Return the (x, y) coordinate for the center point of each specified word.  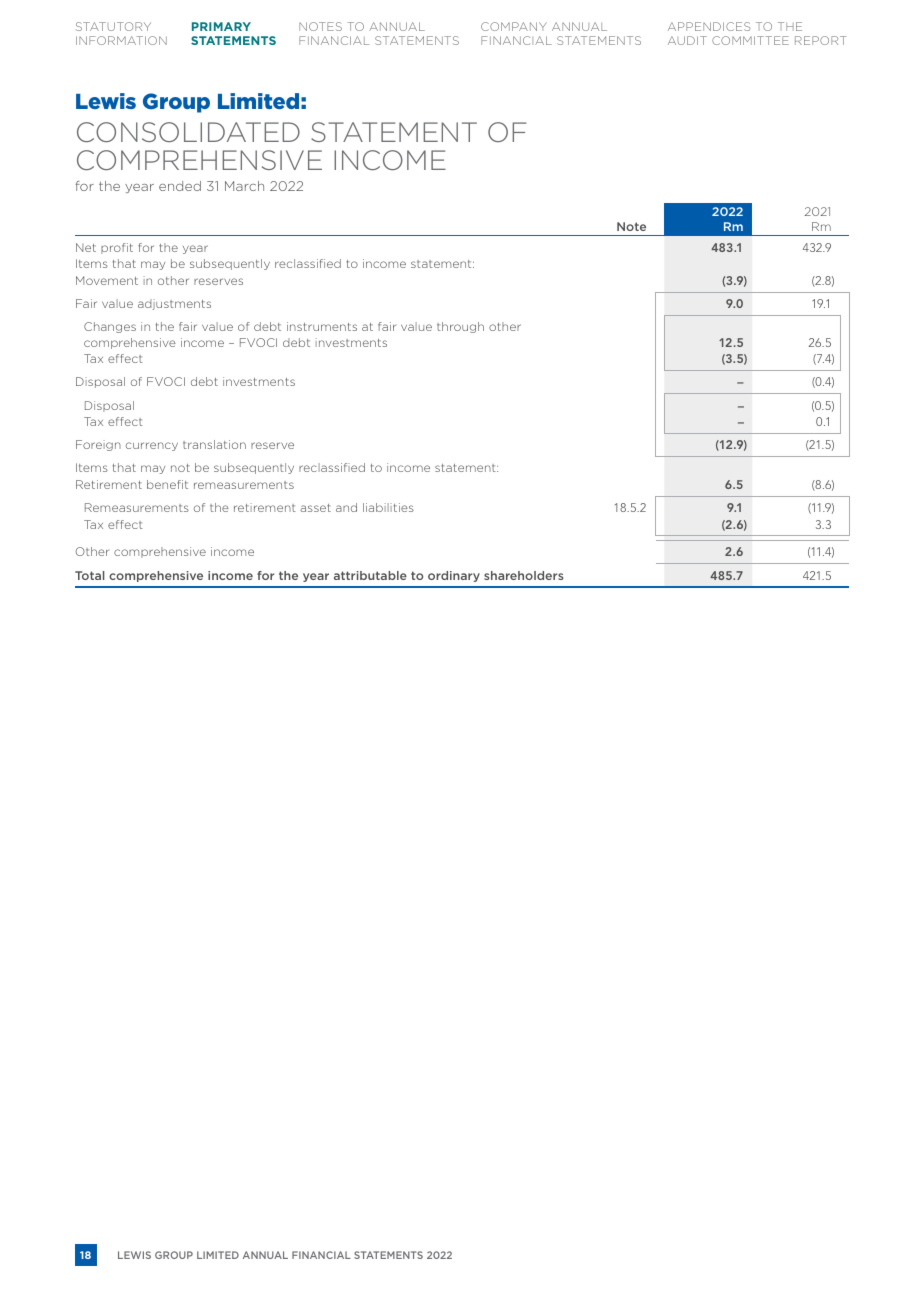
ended (180, 186)
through (460, 327)
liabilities (388, 507)
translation (214, 444)
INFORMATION (121, 40)
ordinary (454, 576)
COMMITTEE (750, 40)
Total (90, 575)
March (244, 186)
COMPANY (514, 26)
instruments (322, 326)
